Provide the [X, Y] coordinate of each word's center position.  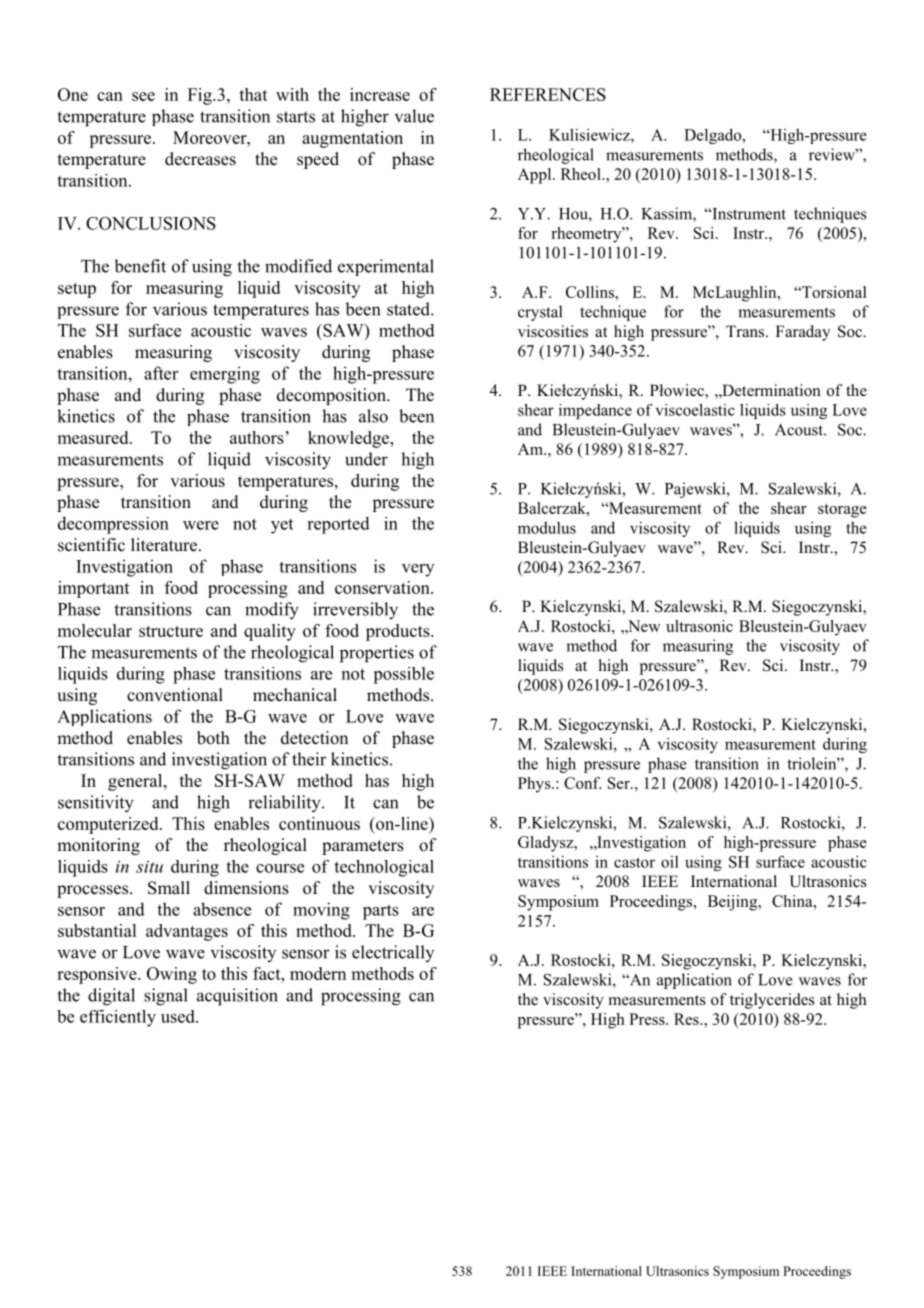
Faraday [803, 333]
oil [670, 862]
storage [842, 511]
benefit [140, 266]
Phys [535, 785]
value [414, 116]
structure [171, 631]
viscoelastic [695, 410]
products [399, 632]
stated [409, 309]
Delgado [714, 136]
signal [166, 997]
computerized [109, 825]
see [143, 96]
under [366, 459]
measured [94, 437]
